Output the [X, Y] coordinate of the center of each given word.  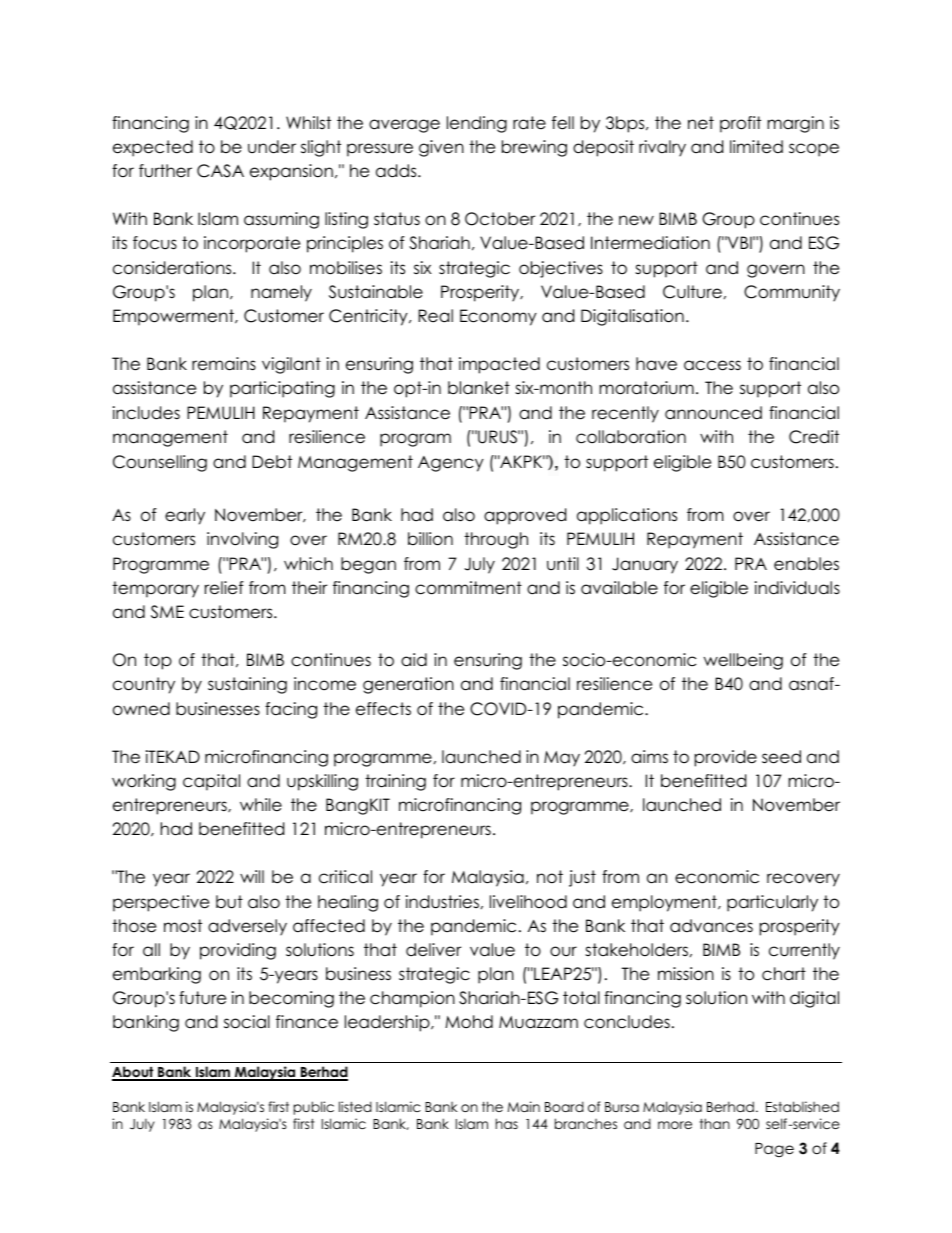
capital [211, 782]
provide [726, 758]
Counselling [160, 463]
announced [713, 413]
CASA [220, 171]
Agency [451, 464]
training [395, 782]
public [314, 1108]
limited [756, 147]
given [441, 148]
